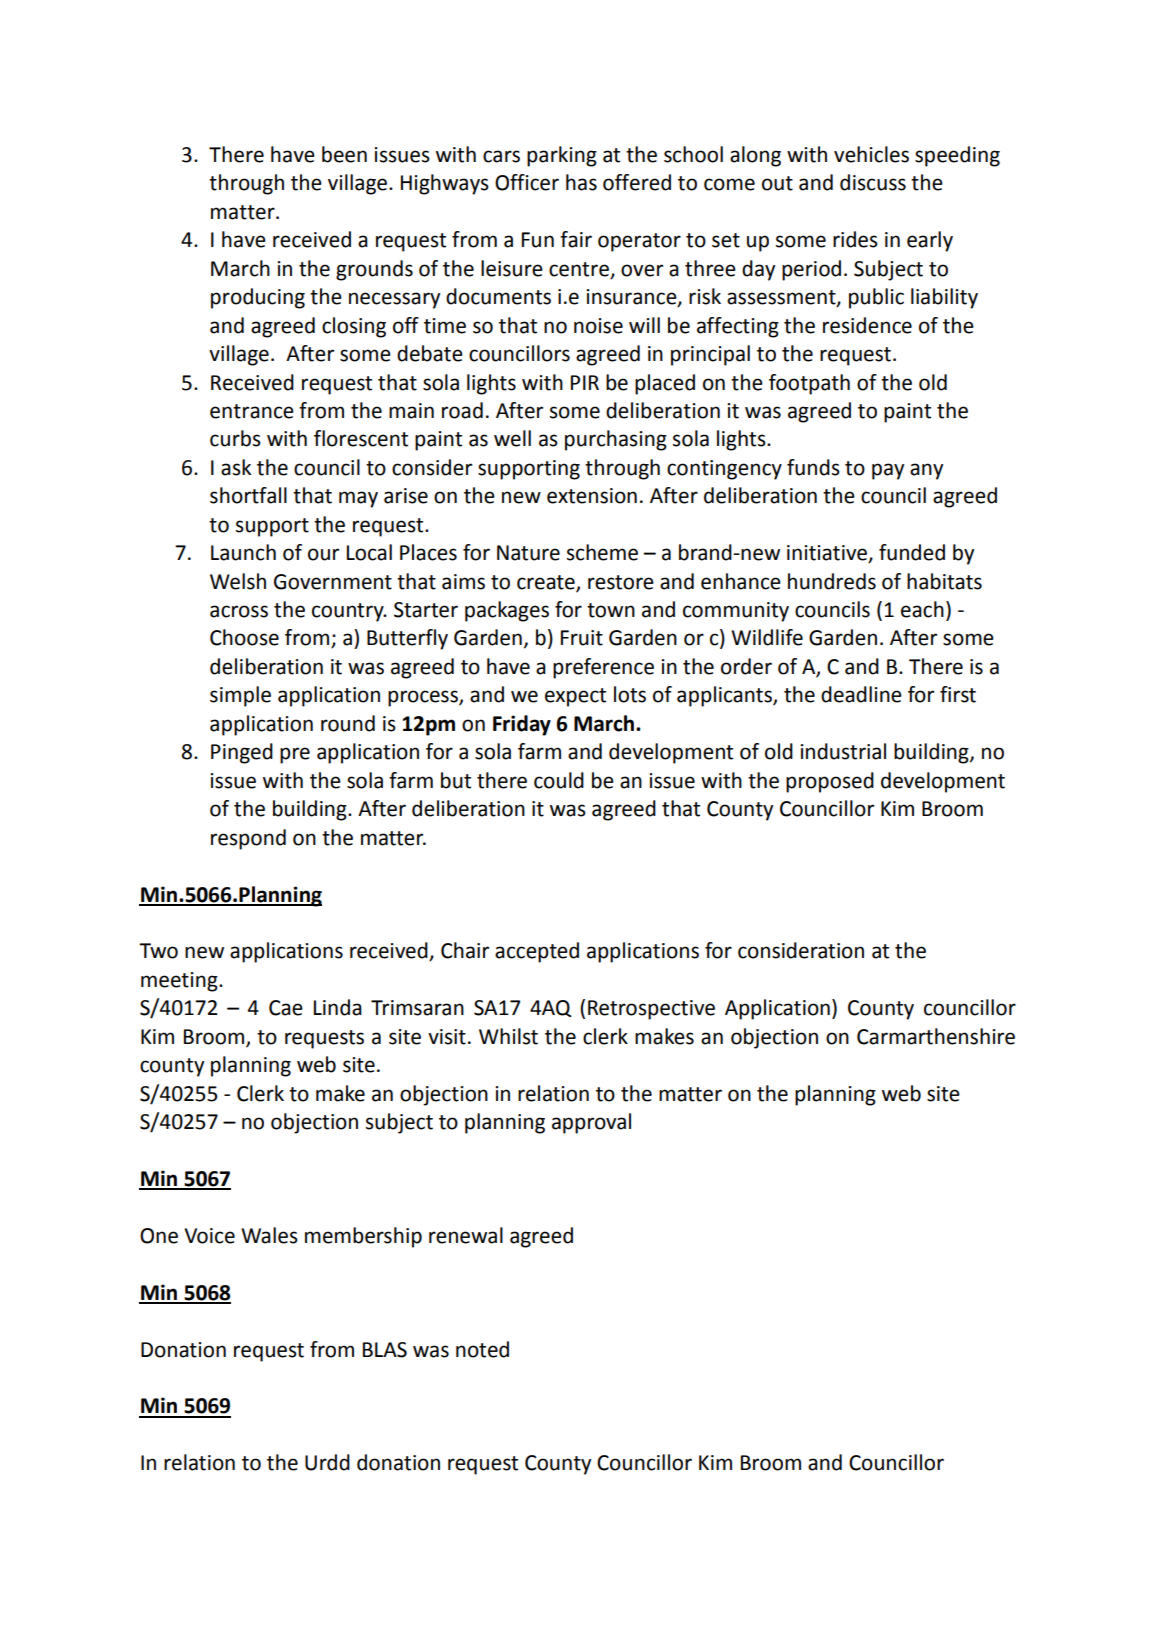  What do you see at coordinates (286, 1008) in the screenshot?
I see `Cae` at bounding box center [286, 1008].
